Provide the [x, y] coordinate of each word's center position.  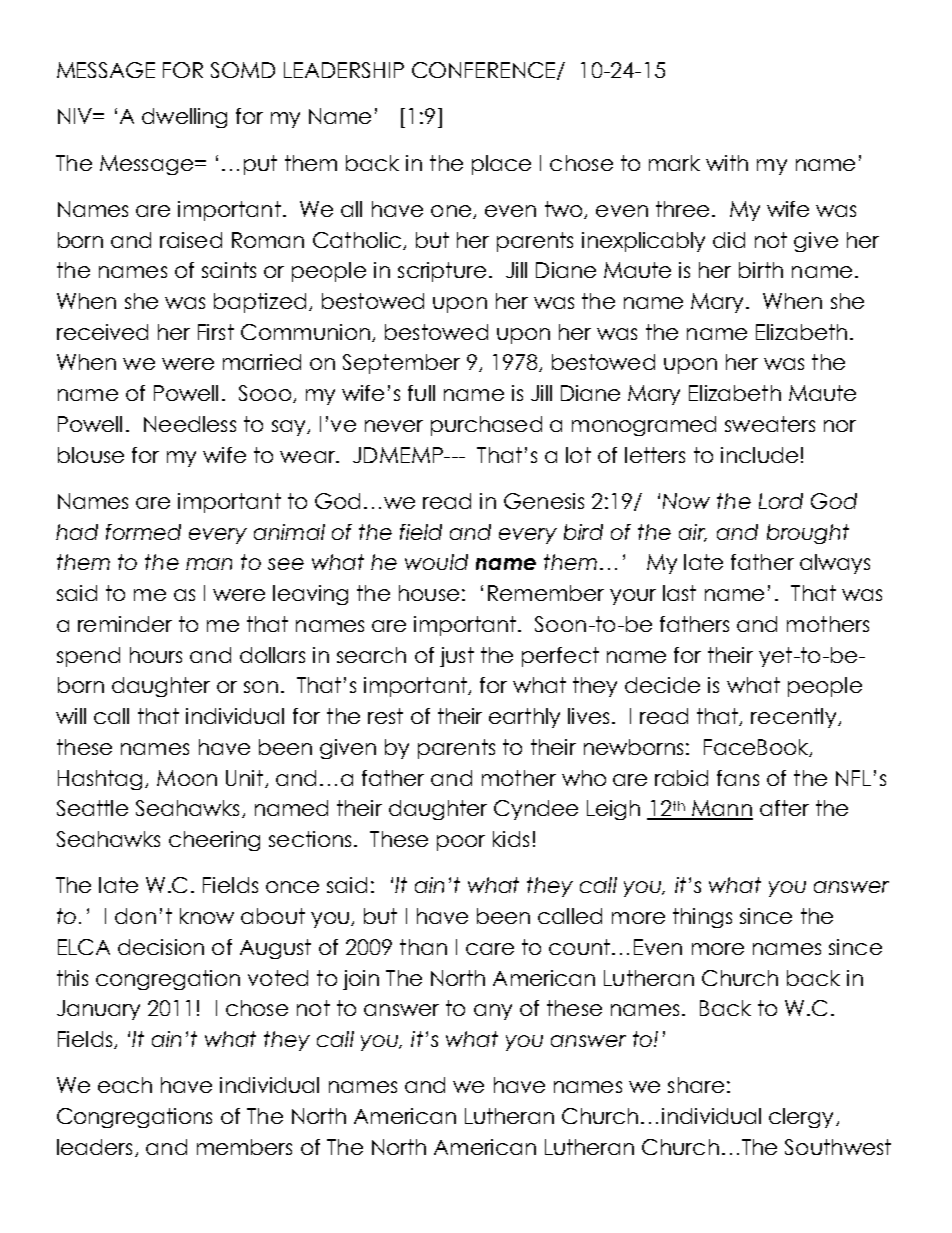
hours [156, 655]
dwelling [184, 118]
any [493, 1012]
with [727, 163]
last [679, 593]
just [457, 657]
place [501, 165]
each [125, 1085]
